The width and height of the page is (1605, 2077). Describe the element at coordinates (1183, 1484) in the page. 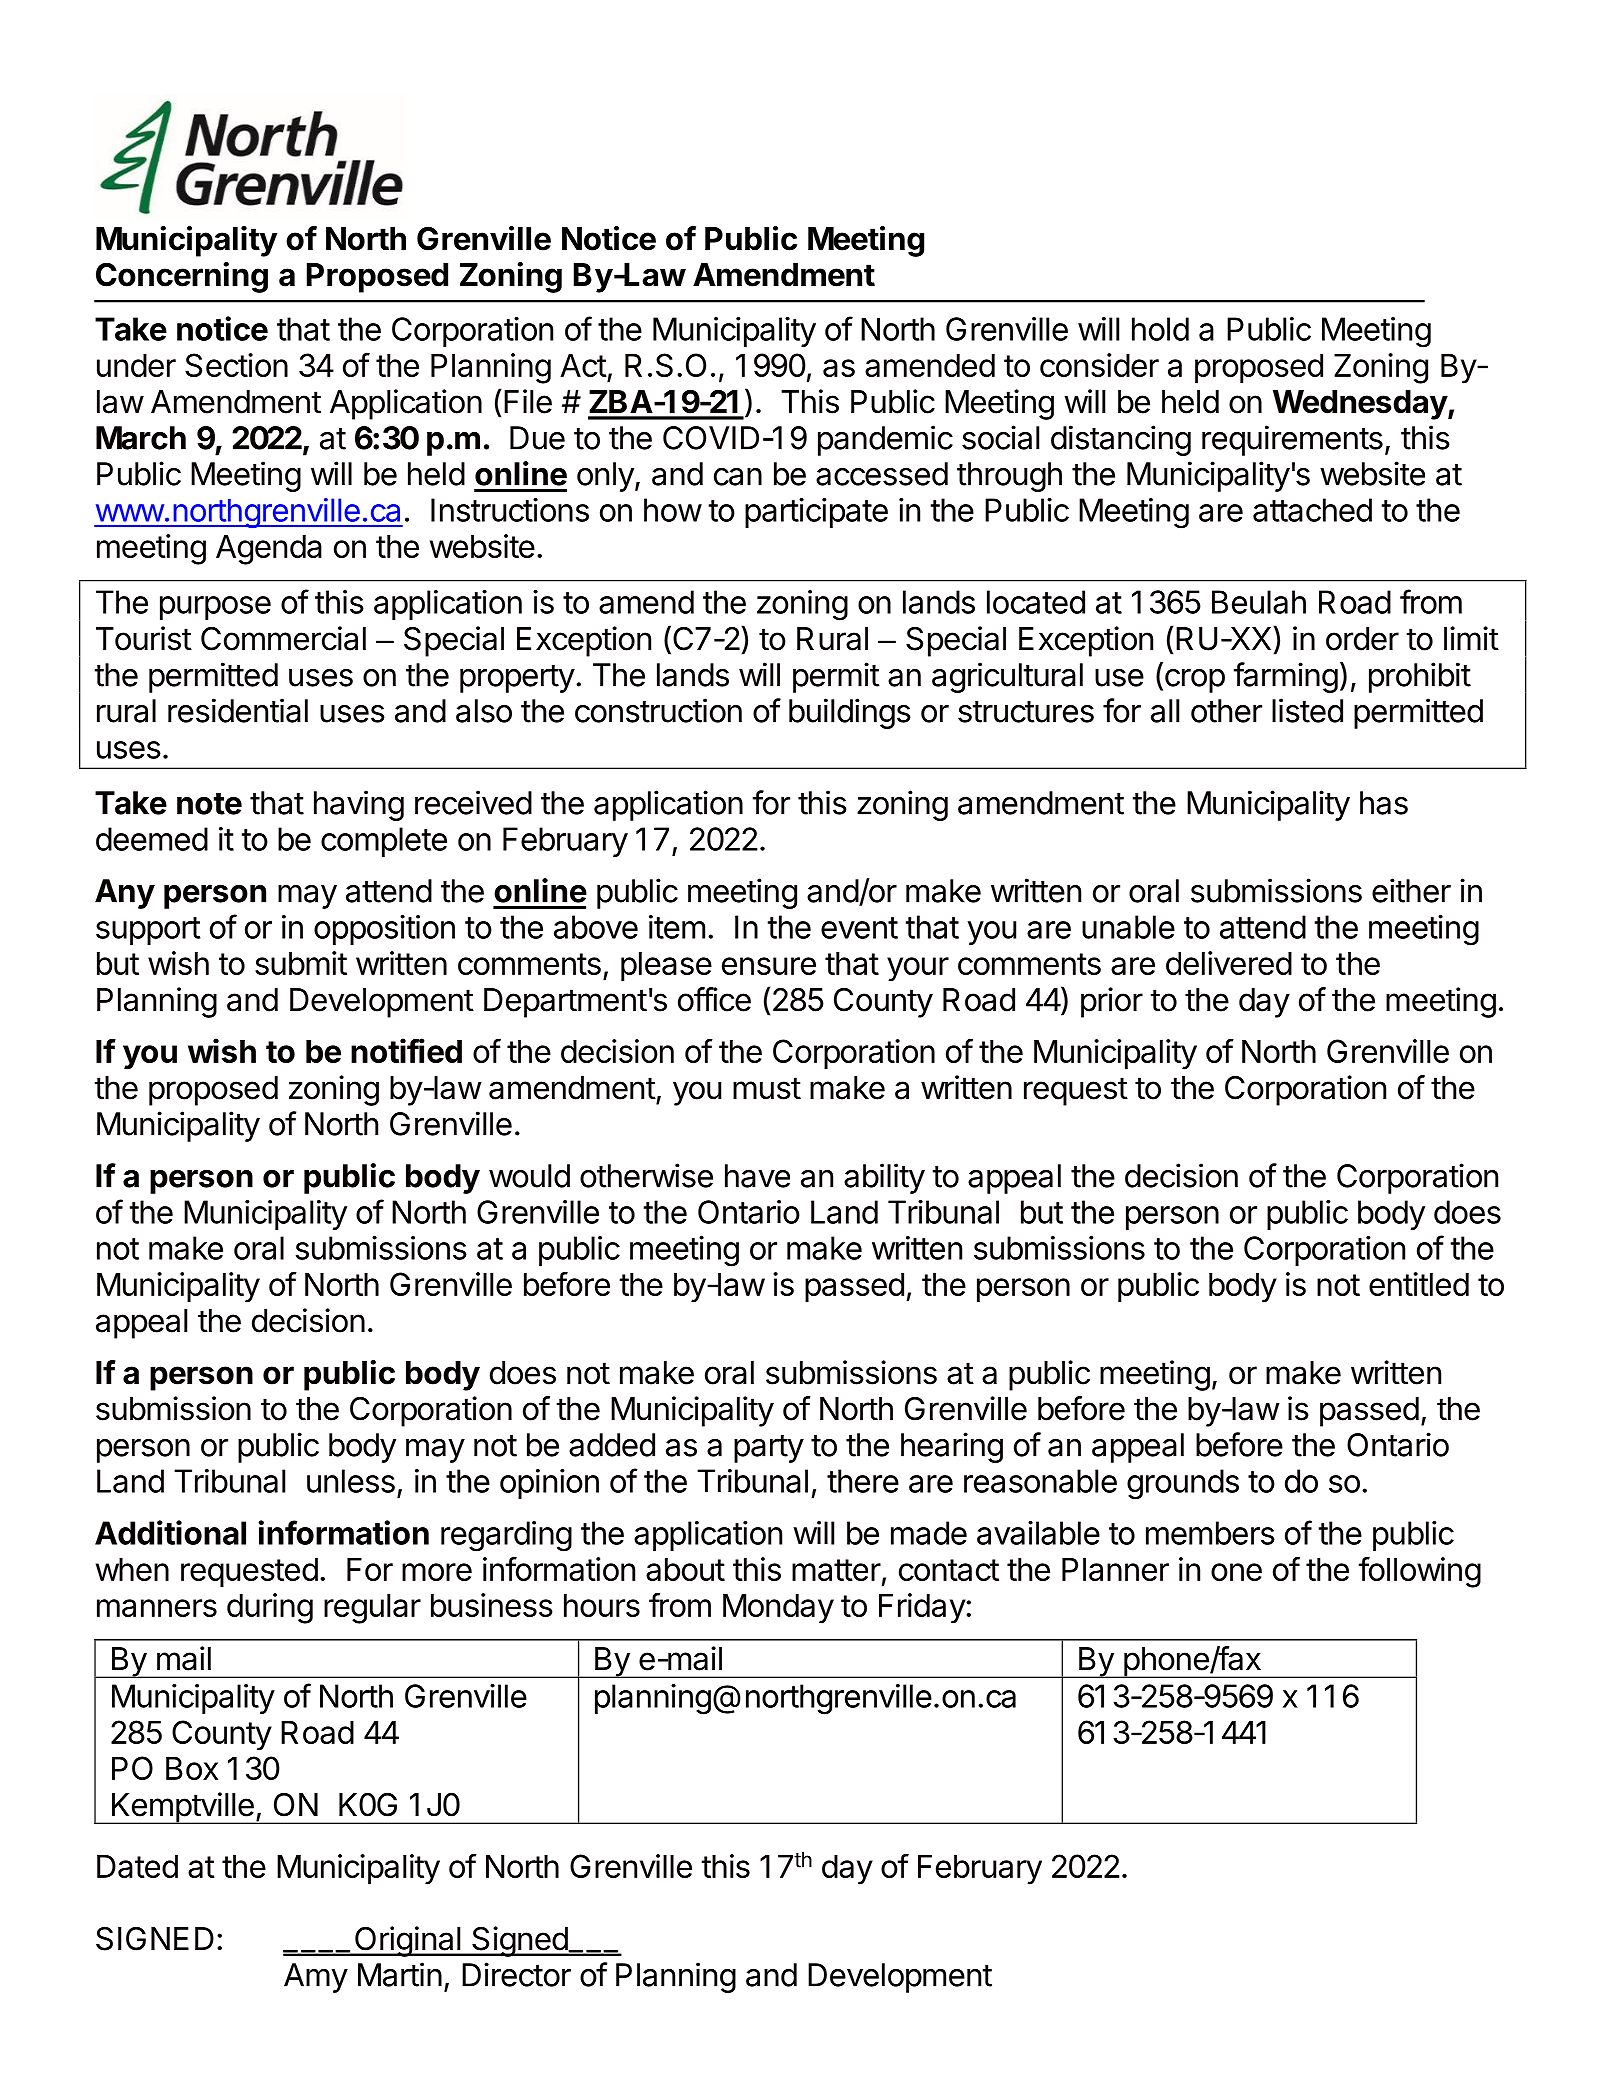

I see `grounds` at that location.
